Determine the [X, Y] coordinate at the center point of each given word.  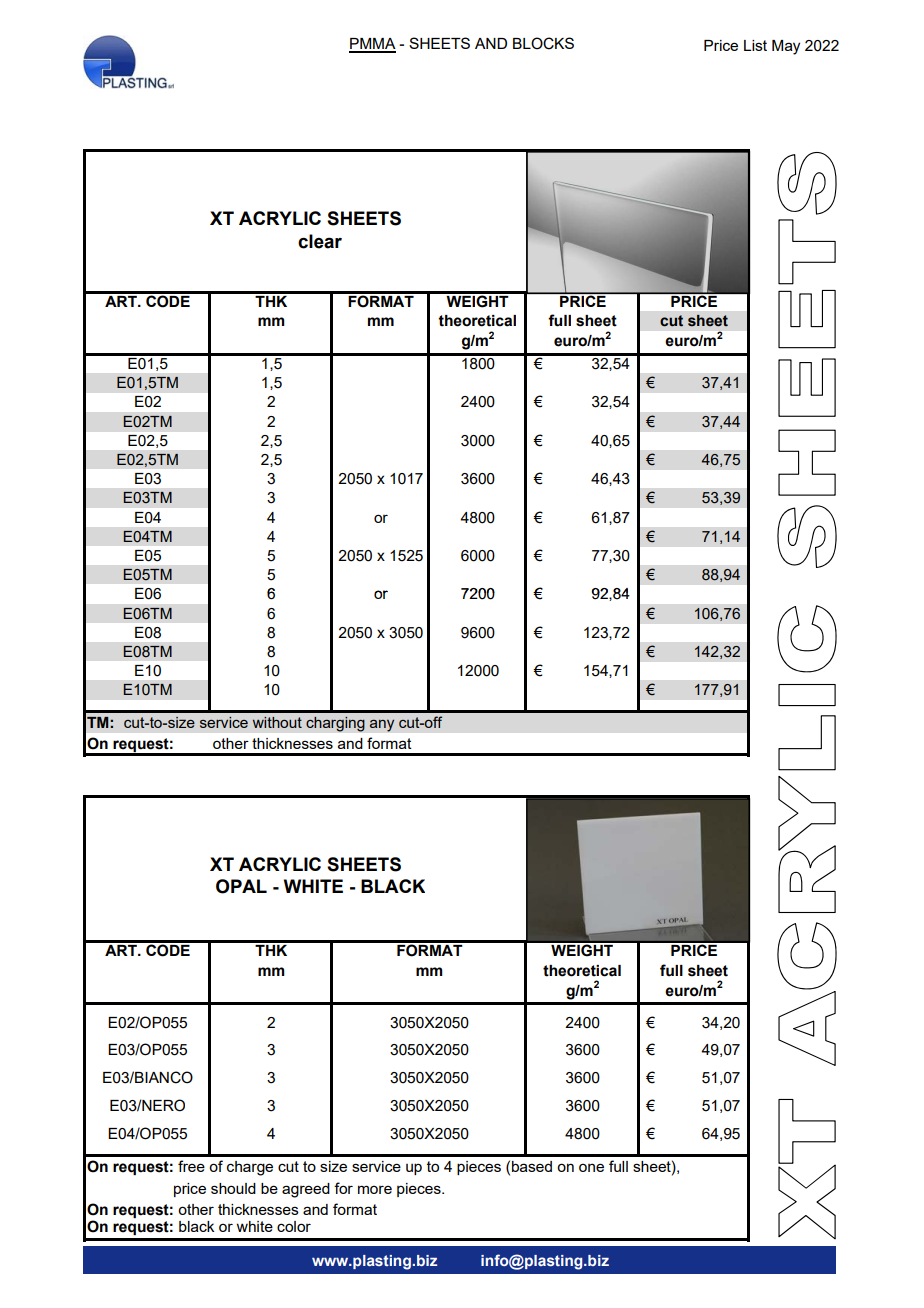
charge [250, 1168]
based [532, 1166]
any [382, 725]
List [755, 45]
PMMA [372, 45]
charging [335, 724]
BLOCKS [543, 43]
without [277, 722]
